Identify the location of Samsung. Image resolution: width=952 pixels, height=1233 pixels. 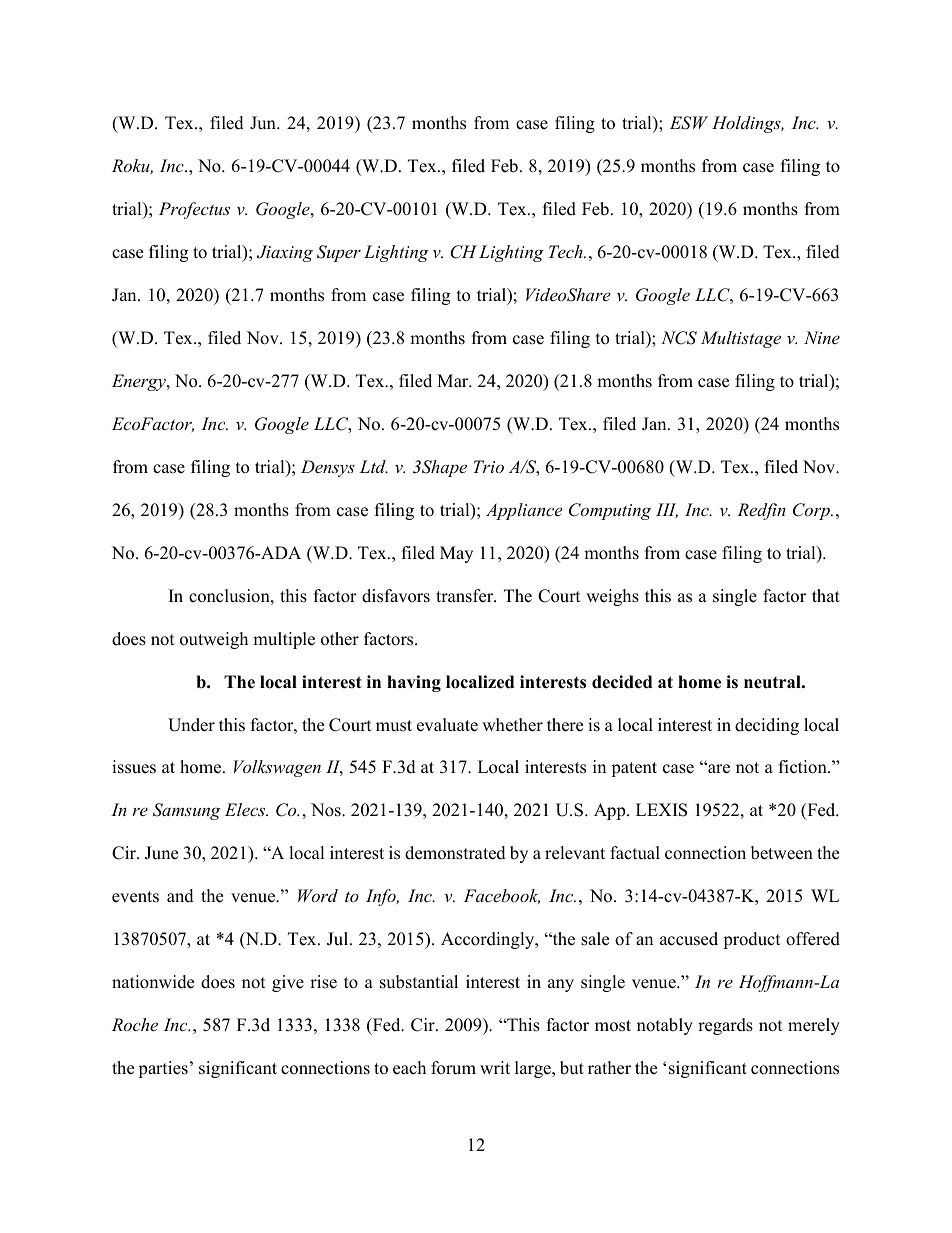
(187, 811).
